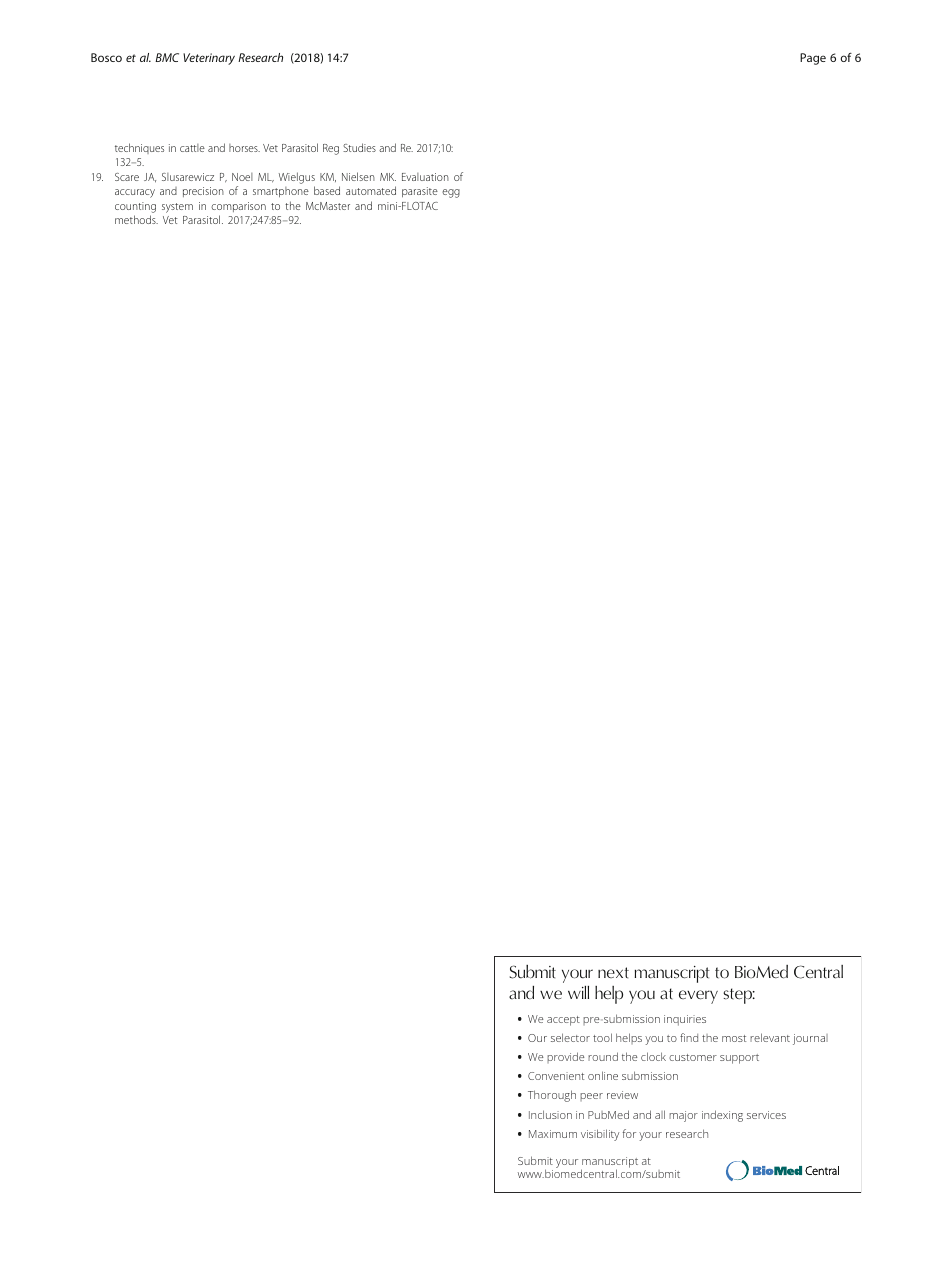  What do you see at coordinates (552, 1096) in the screenshot?
I see `Thorough` at bounding box center [552, 1096].
